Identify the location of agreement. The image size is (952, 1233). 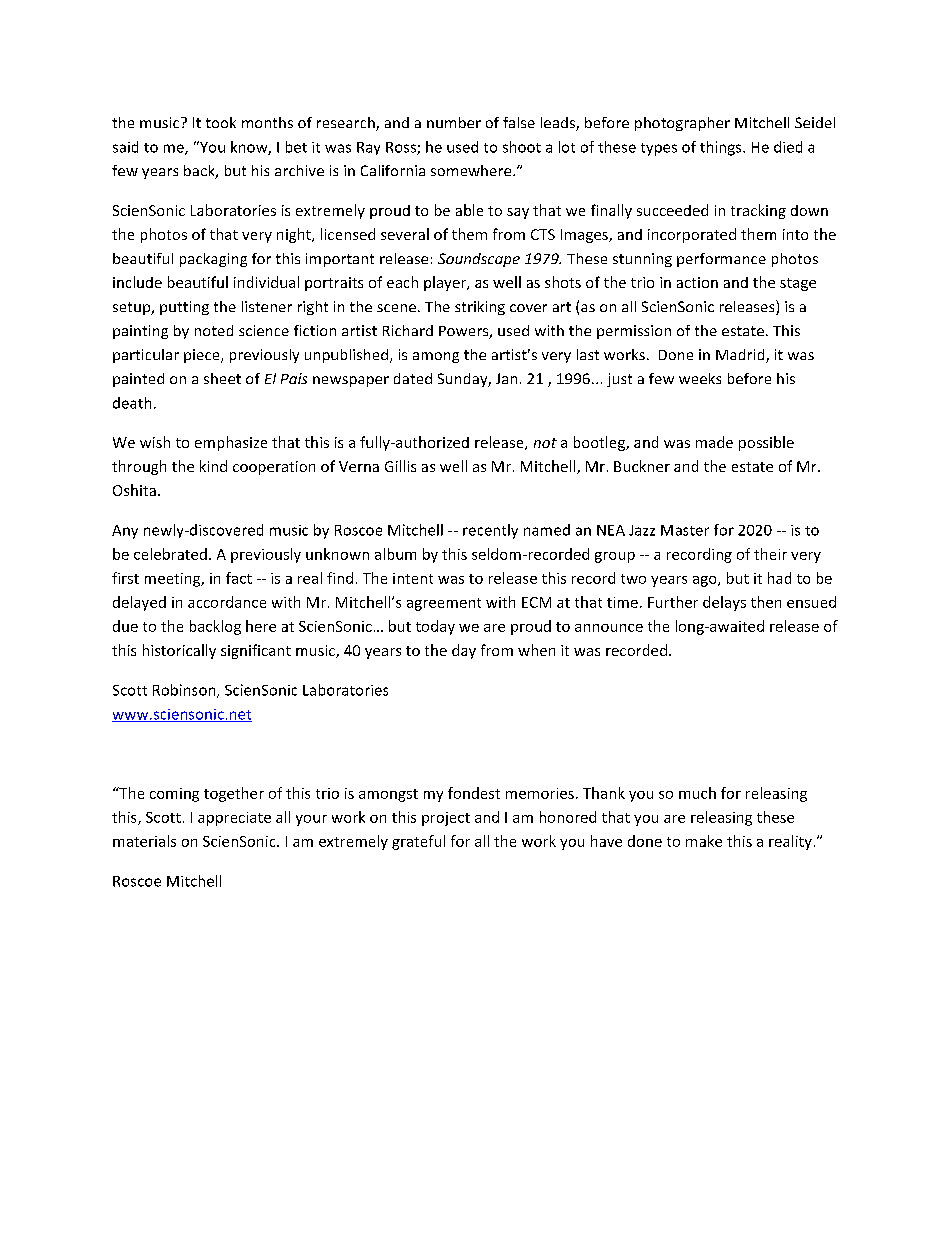
(444, 604).
